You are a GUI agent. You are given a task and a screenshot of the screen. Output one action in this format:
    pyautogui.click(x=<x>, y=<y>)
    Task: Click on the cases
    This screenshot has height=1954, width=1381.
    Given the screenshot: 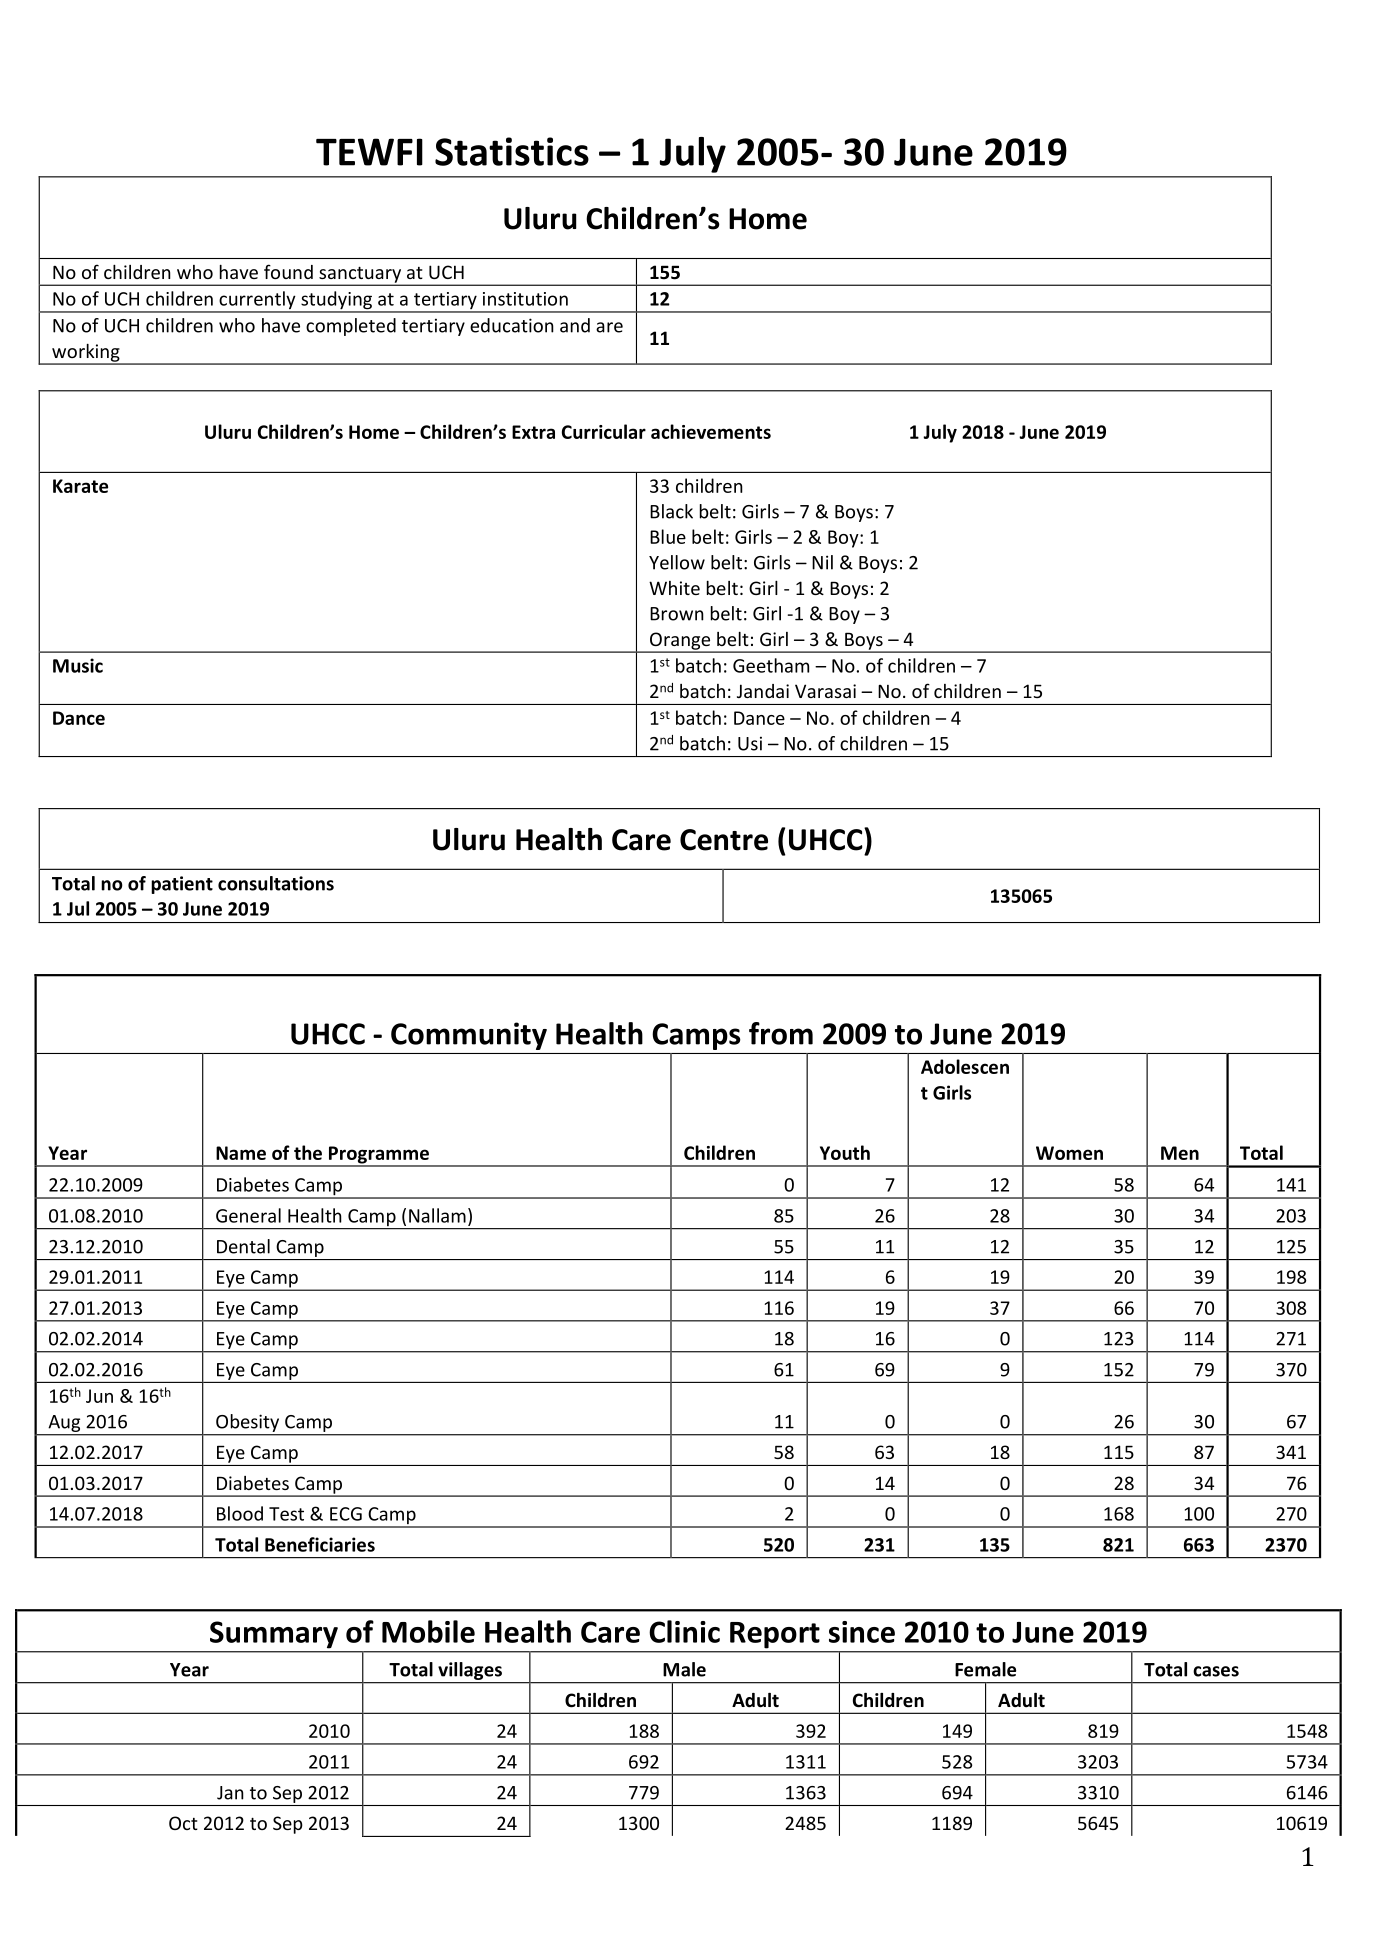 What is the action you would take?
    pyautogui.click(x=1216, y=1671)
